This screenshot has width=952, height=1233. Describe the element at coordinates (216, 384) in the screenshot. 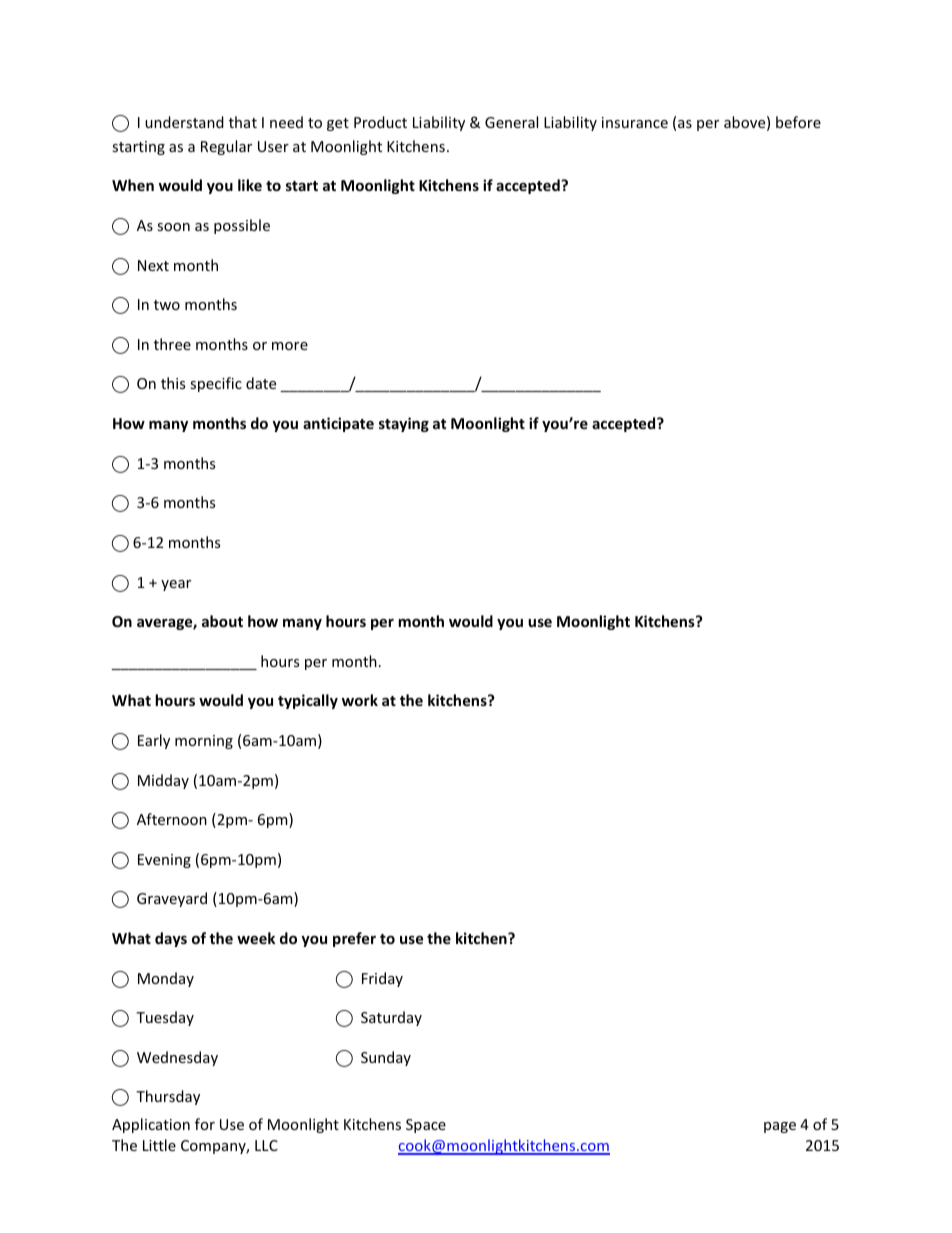

I see `specific` at that location.
